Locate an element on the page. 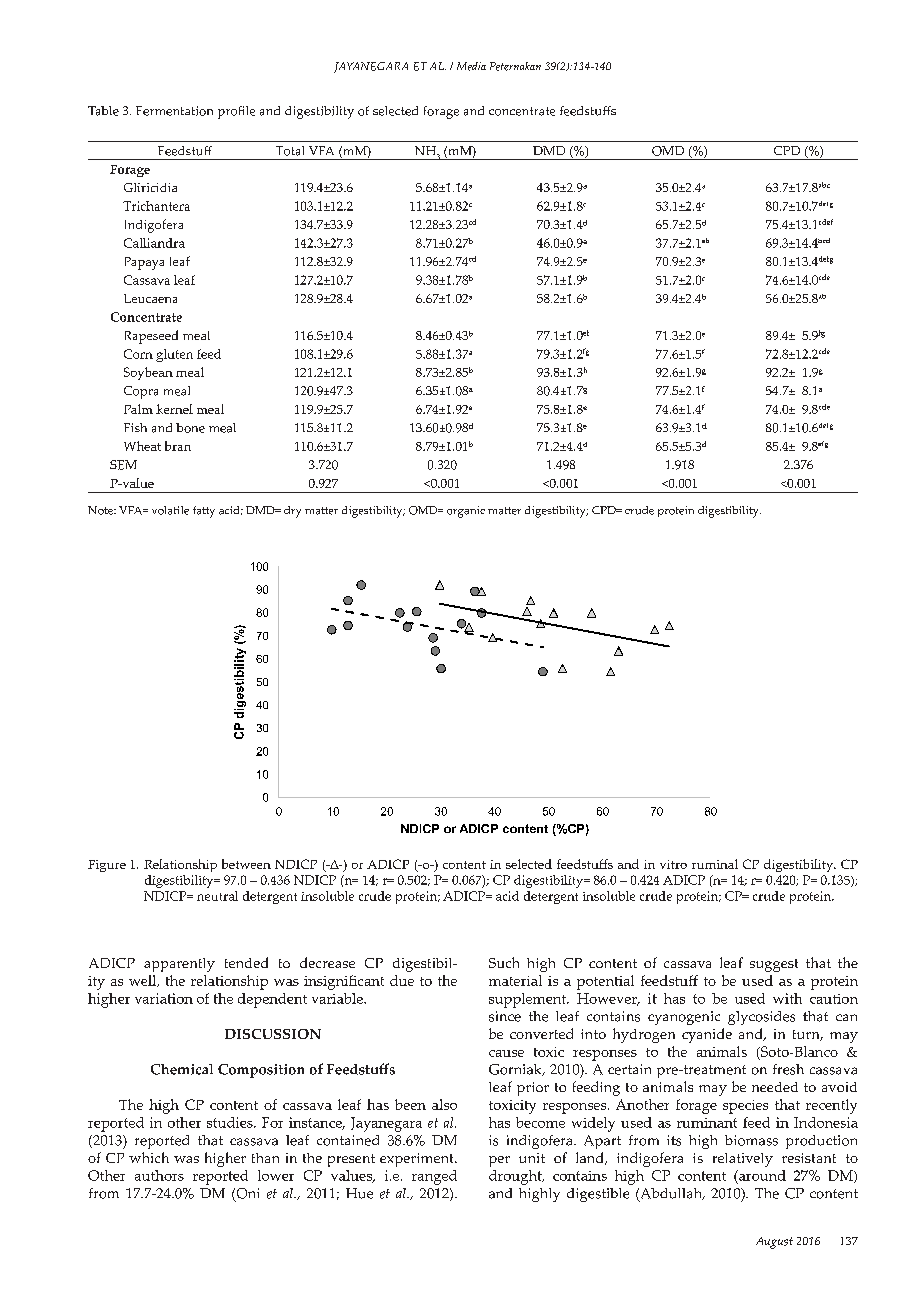 This document has width=924, height=1308. fatty is located at coordinates (204, 512).
